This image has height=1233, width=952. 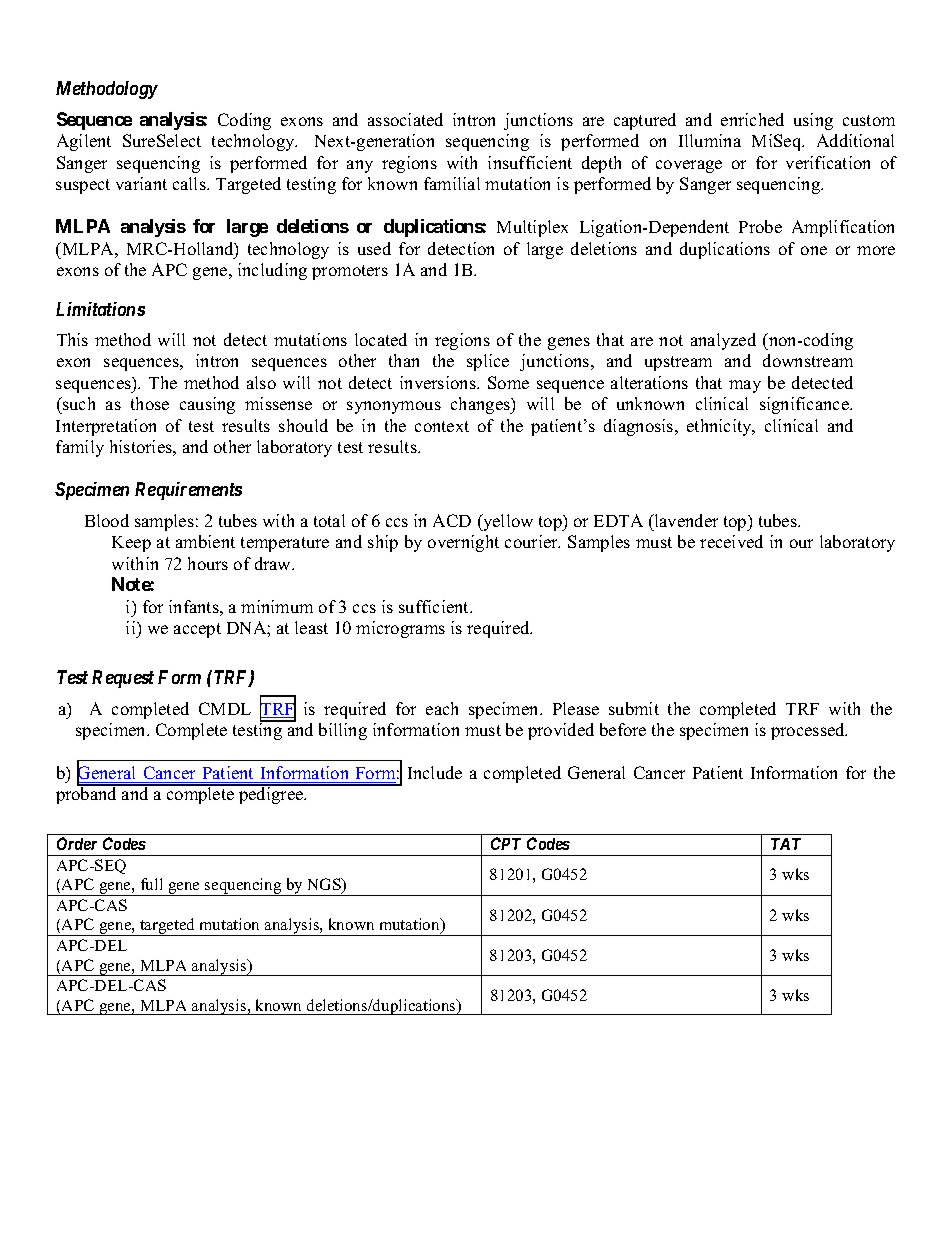 What do you see at coordinates (84, 142) in the image?
I see `Agilent` at bounding box center [84, 142].
